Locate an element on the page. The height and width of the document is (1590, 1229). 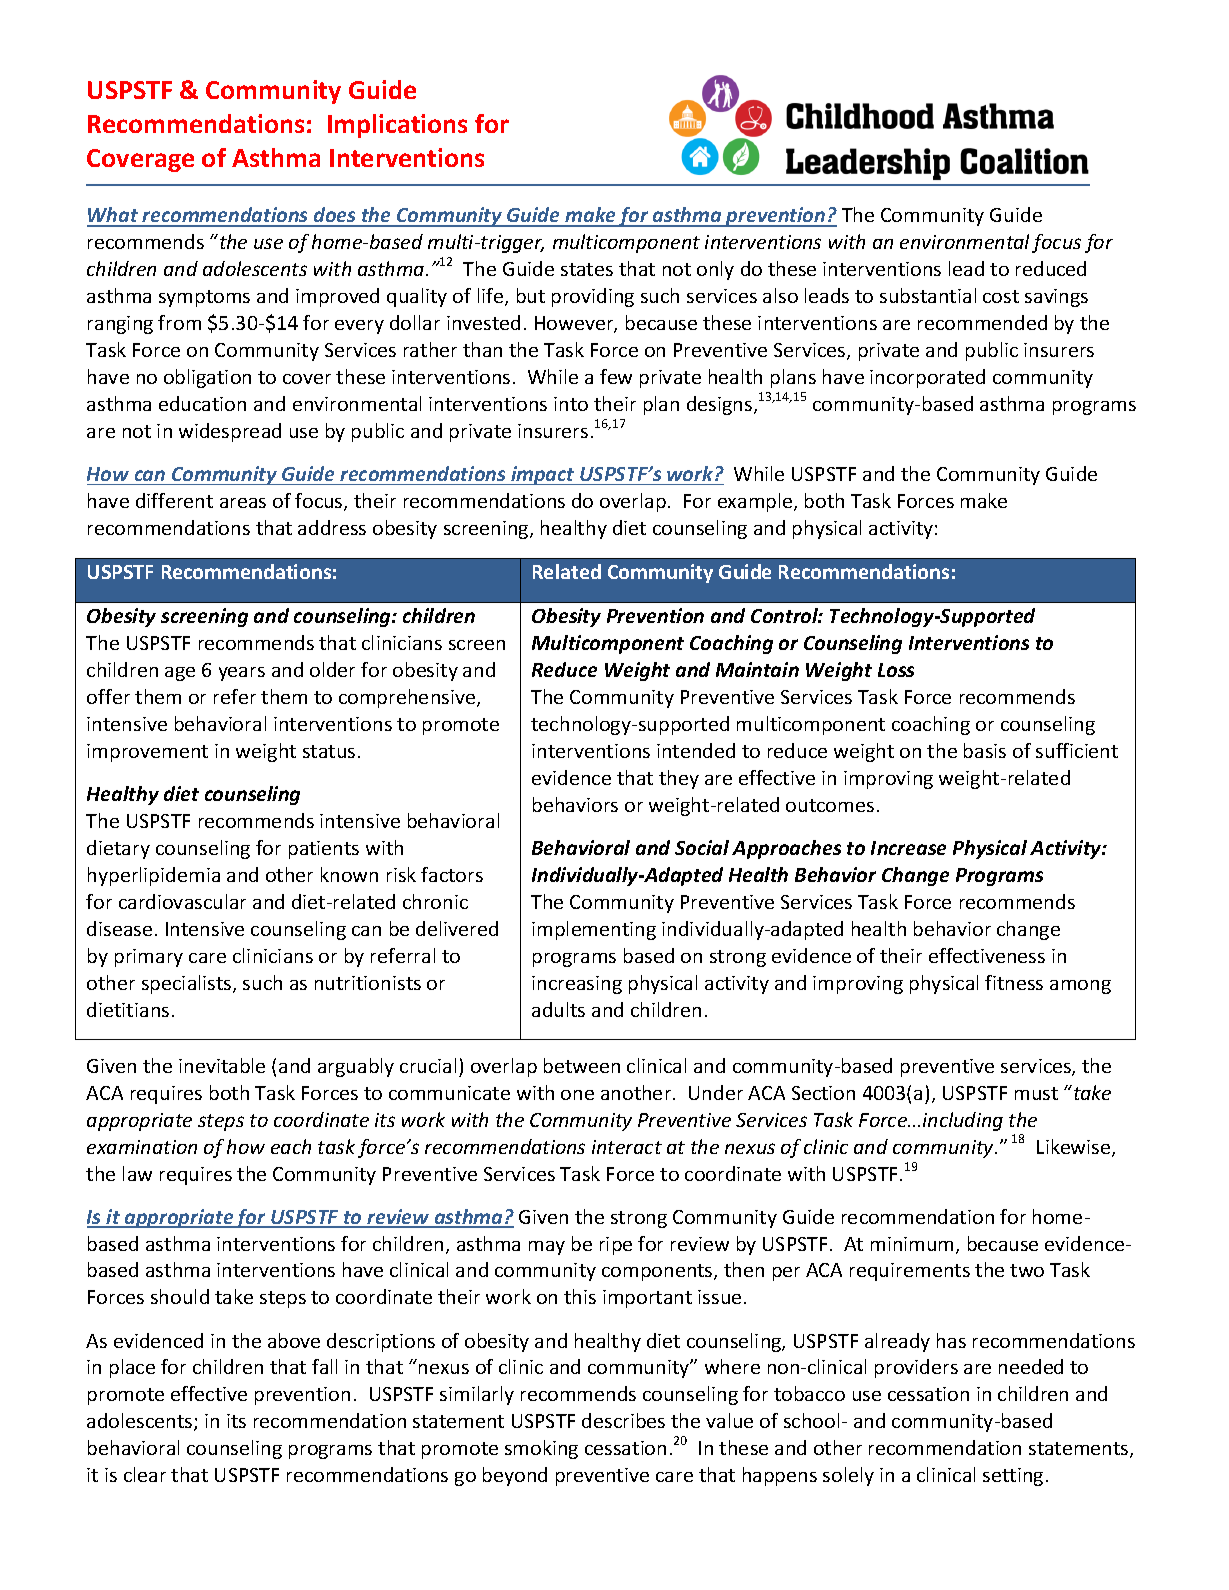
between is located at coordinates (582, 1065).
